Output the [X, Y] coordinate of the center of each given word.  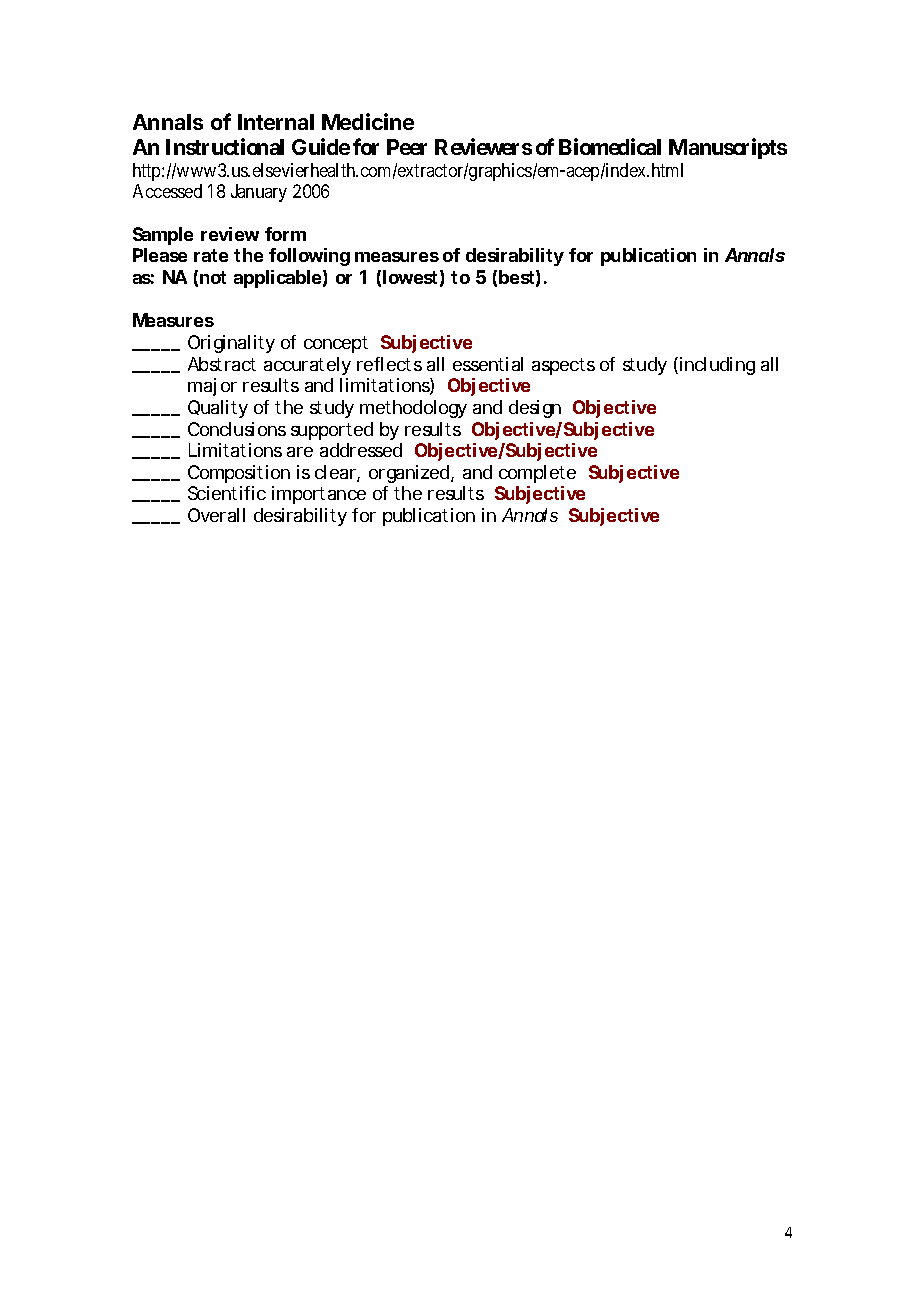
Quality [218, 409]
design [535, 409]
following [309, 257]
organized [409, 474]
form [285, 234]
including [717, 366]
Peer [407, 147]
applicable [277, 279]
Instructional [225, 146]
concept [336, 344]
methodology [413, 409]
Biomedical [610, 146]
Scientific [227, 493]
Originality [231, 344]
